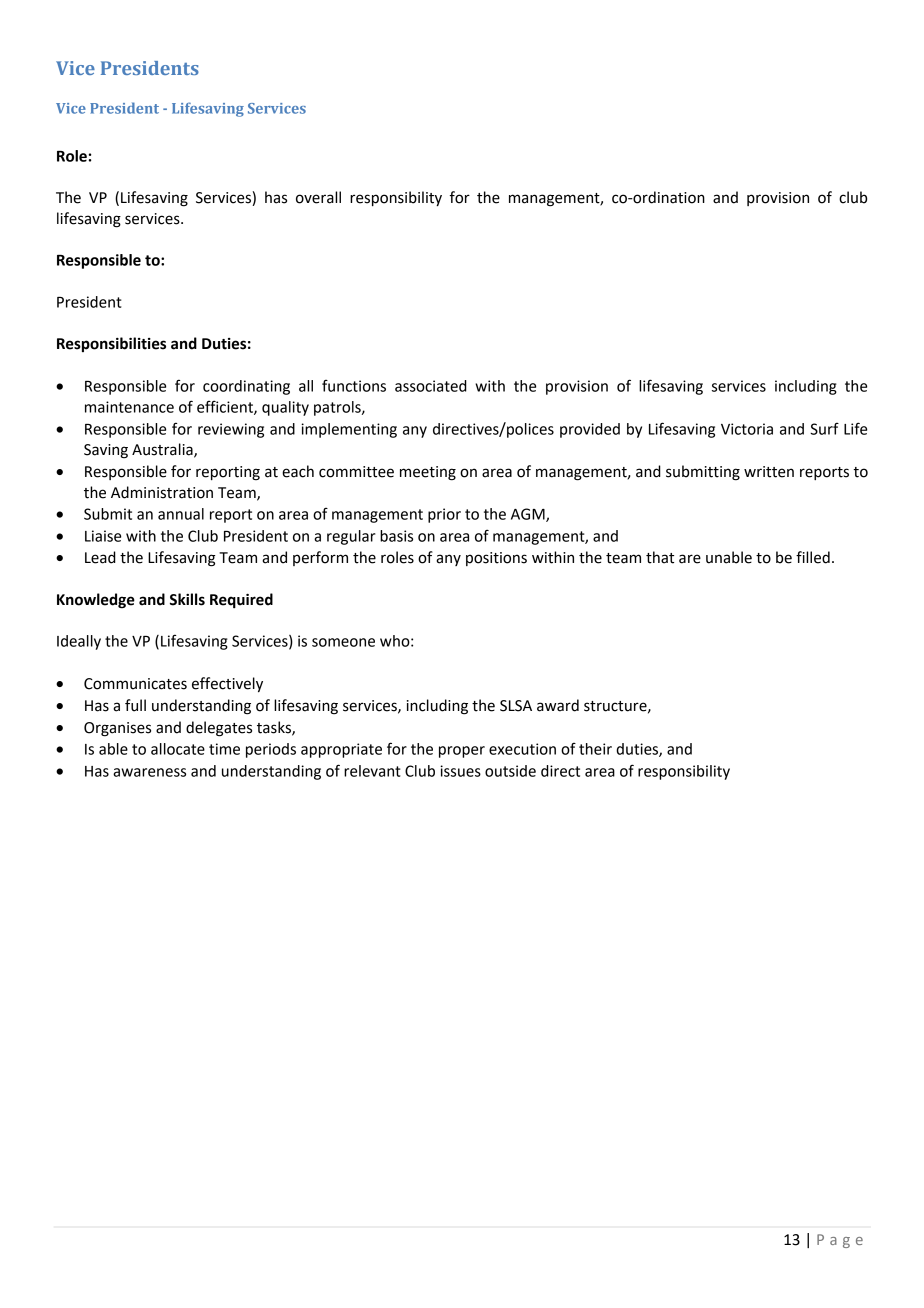  What do you see at coordinates (428, 473) in the document?
I see `meeting` at bounding box center [428, 473].
